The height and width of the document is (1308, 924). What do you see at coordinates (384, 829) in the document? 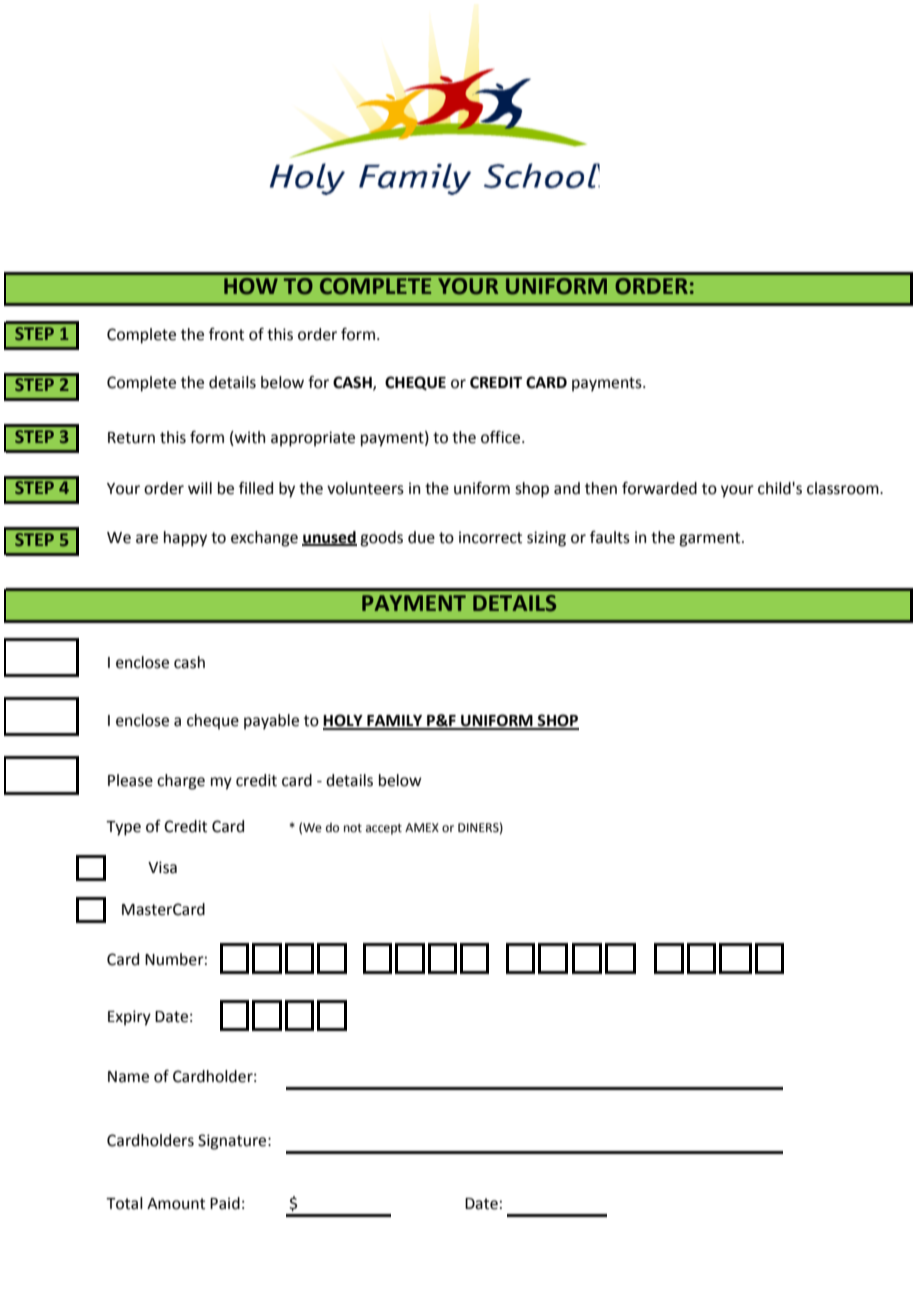
I see `accept` at bounding box center [384, 829].
